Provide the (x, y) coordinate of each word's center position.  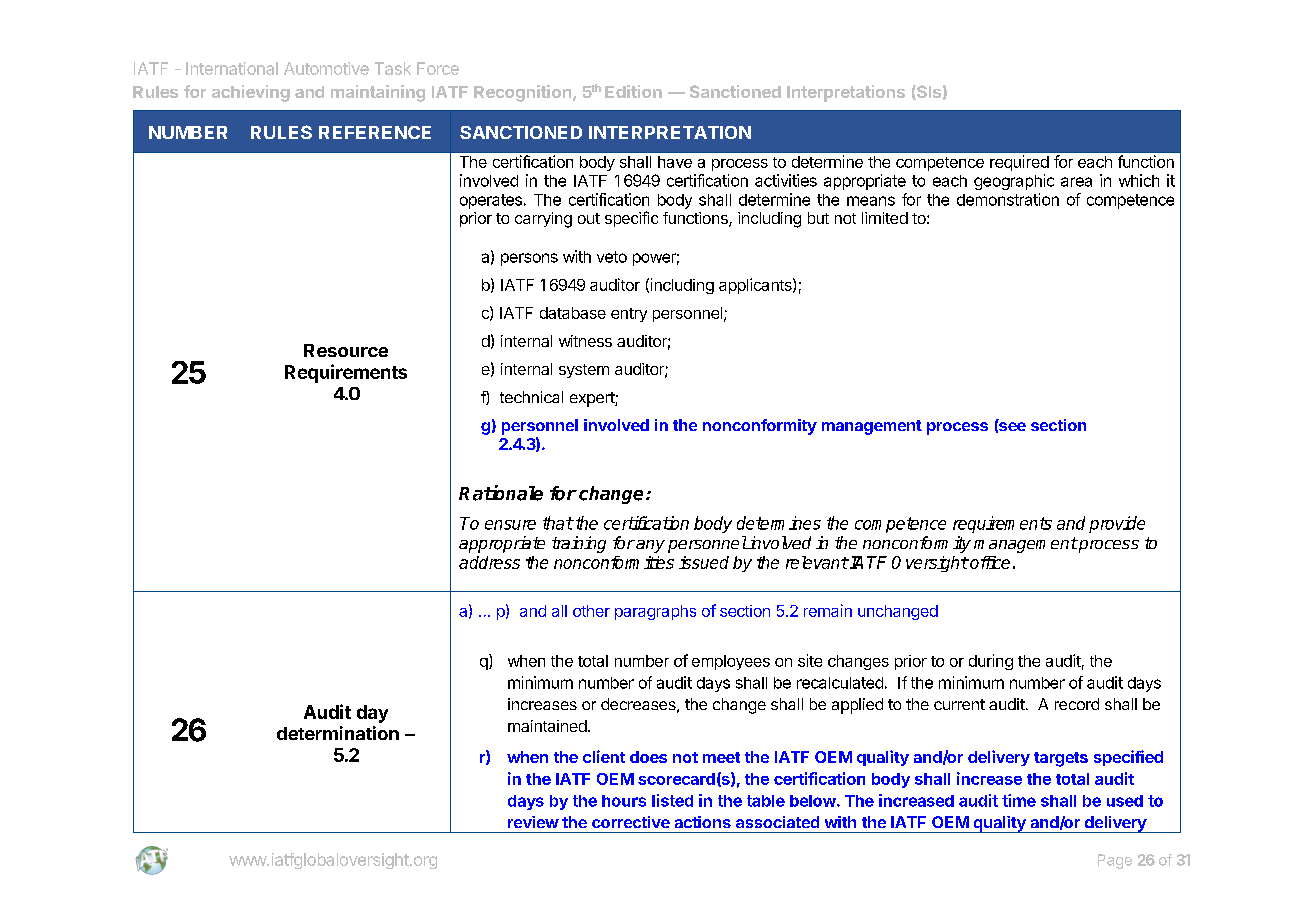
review (533, 822)
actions (703, 822)
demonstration (1008, 199)
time (1019, 800)
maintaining (378, 93)
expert (593, 399)
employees (731, 662)
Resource (346, 350)
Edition (633, 91)
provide (1117, 524)
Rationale (501, 493)
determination (338, 733)
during (991, 662)
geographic (1014, 182)
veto (612, 257)
